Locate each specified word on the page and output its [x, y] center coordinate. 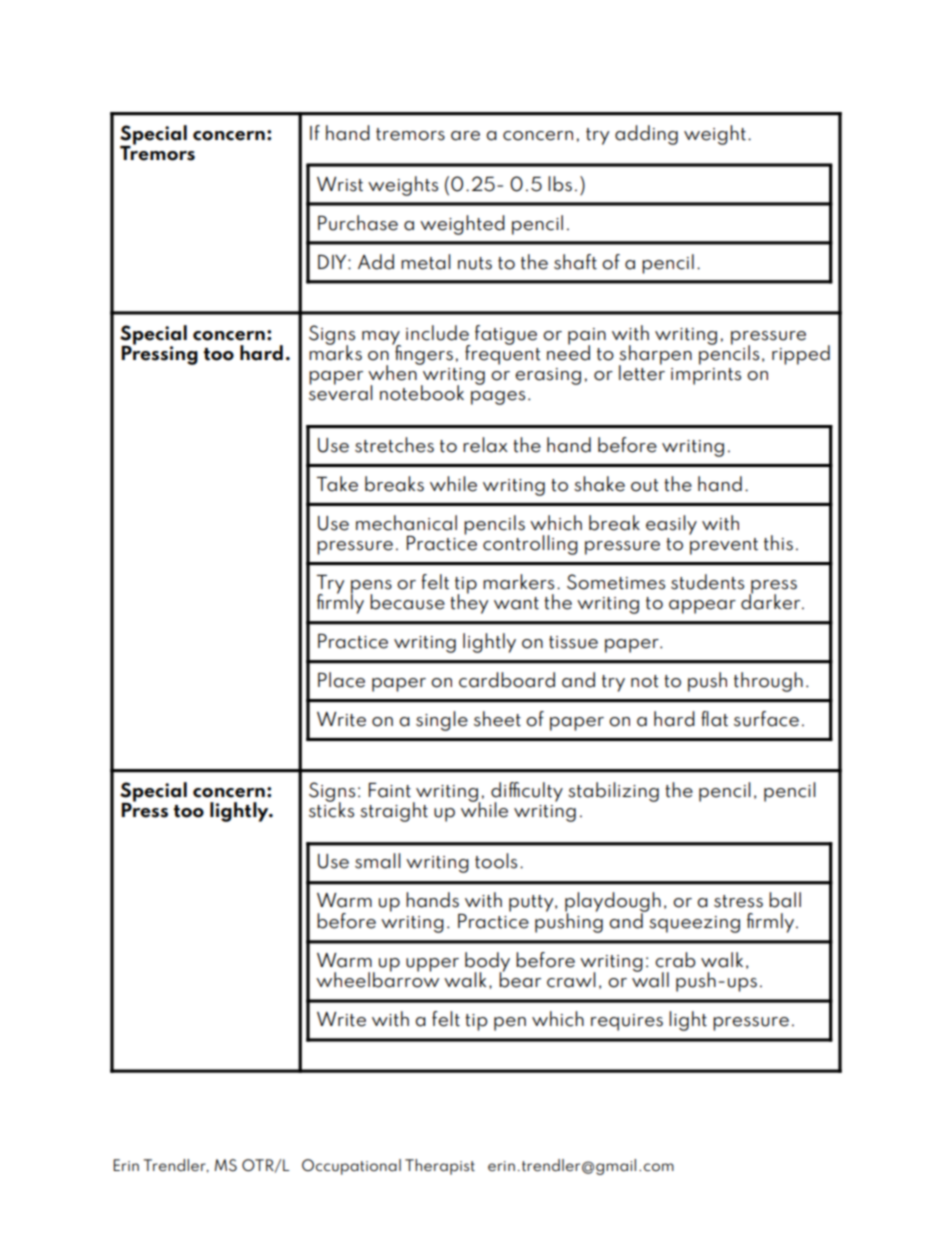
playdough [613, 903]
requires [627, 1022]
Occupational [351, 1167]
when [393, 372]
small [378, 861]
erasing [548, 376]
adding [646, 135]
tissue [573, 642]
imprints [706, 376]
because [407, 602]
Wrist [340, 184]
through [768, 682]
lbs [560, 184]
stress [738, 901]
